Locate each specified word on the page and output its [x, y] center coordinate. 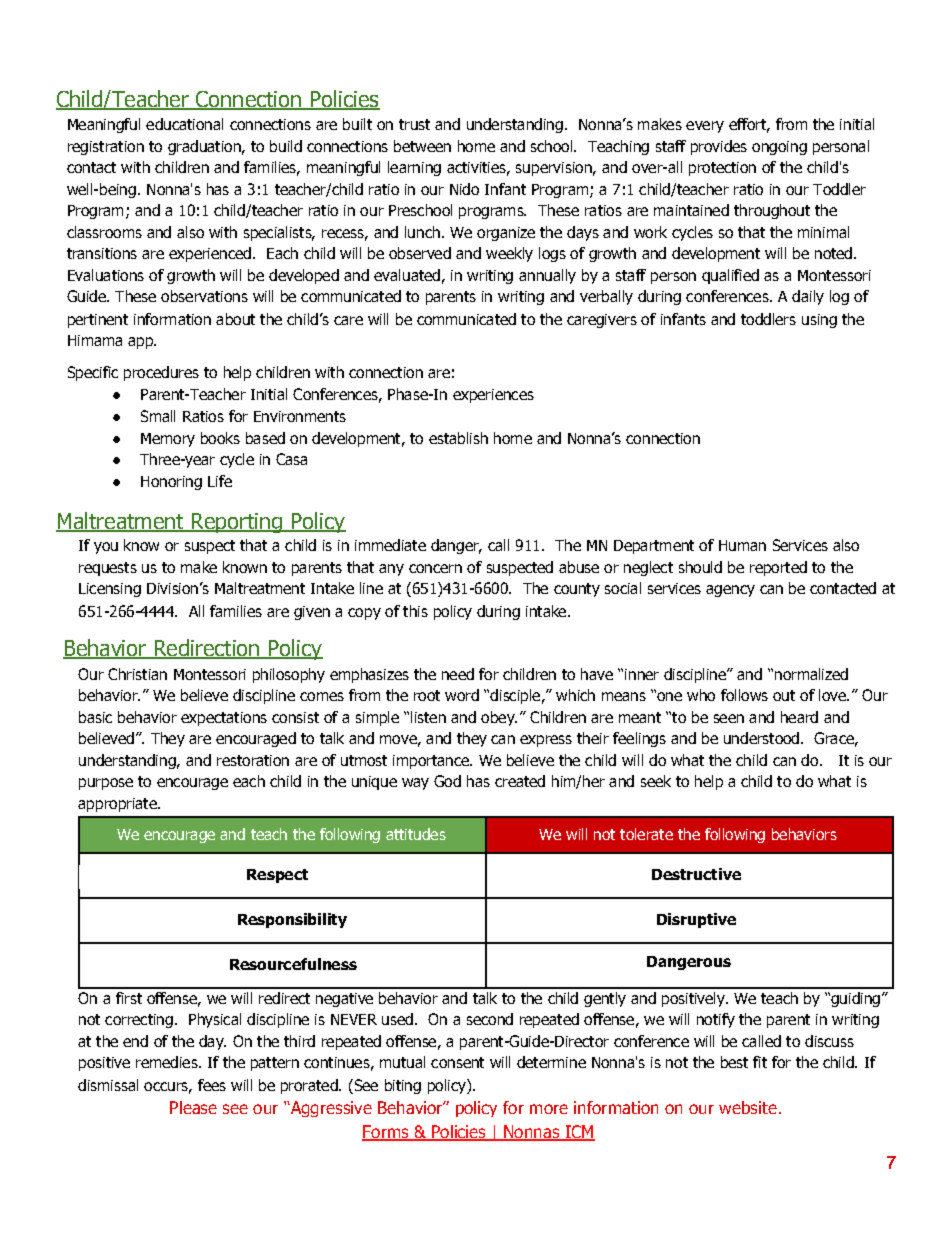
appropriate [118, 805]
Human [742, 545]
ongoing [779, 148]
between [422, 146]
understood [761, 738]
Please [193, 1107]
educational [184, 124]
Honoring [171, 483]
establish [458, 438]
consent [457, 1062]
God [447, 781]
